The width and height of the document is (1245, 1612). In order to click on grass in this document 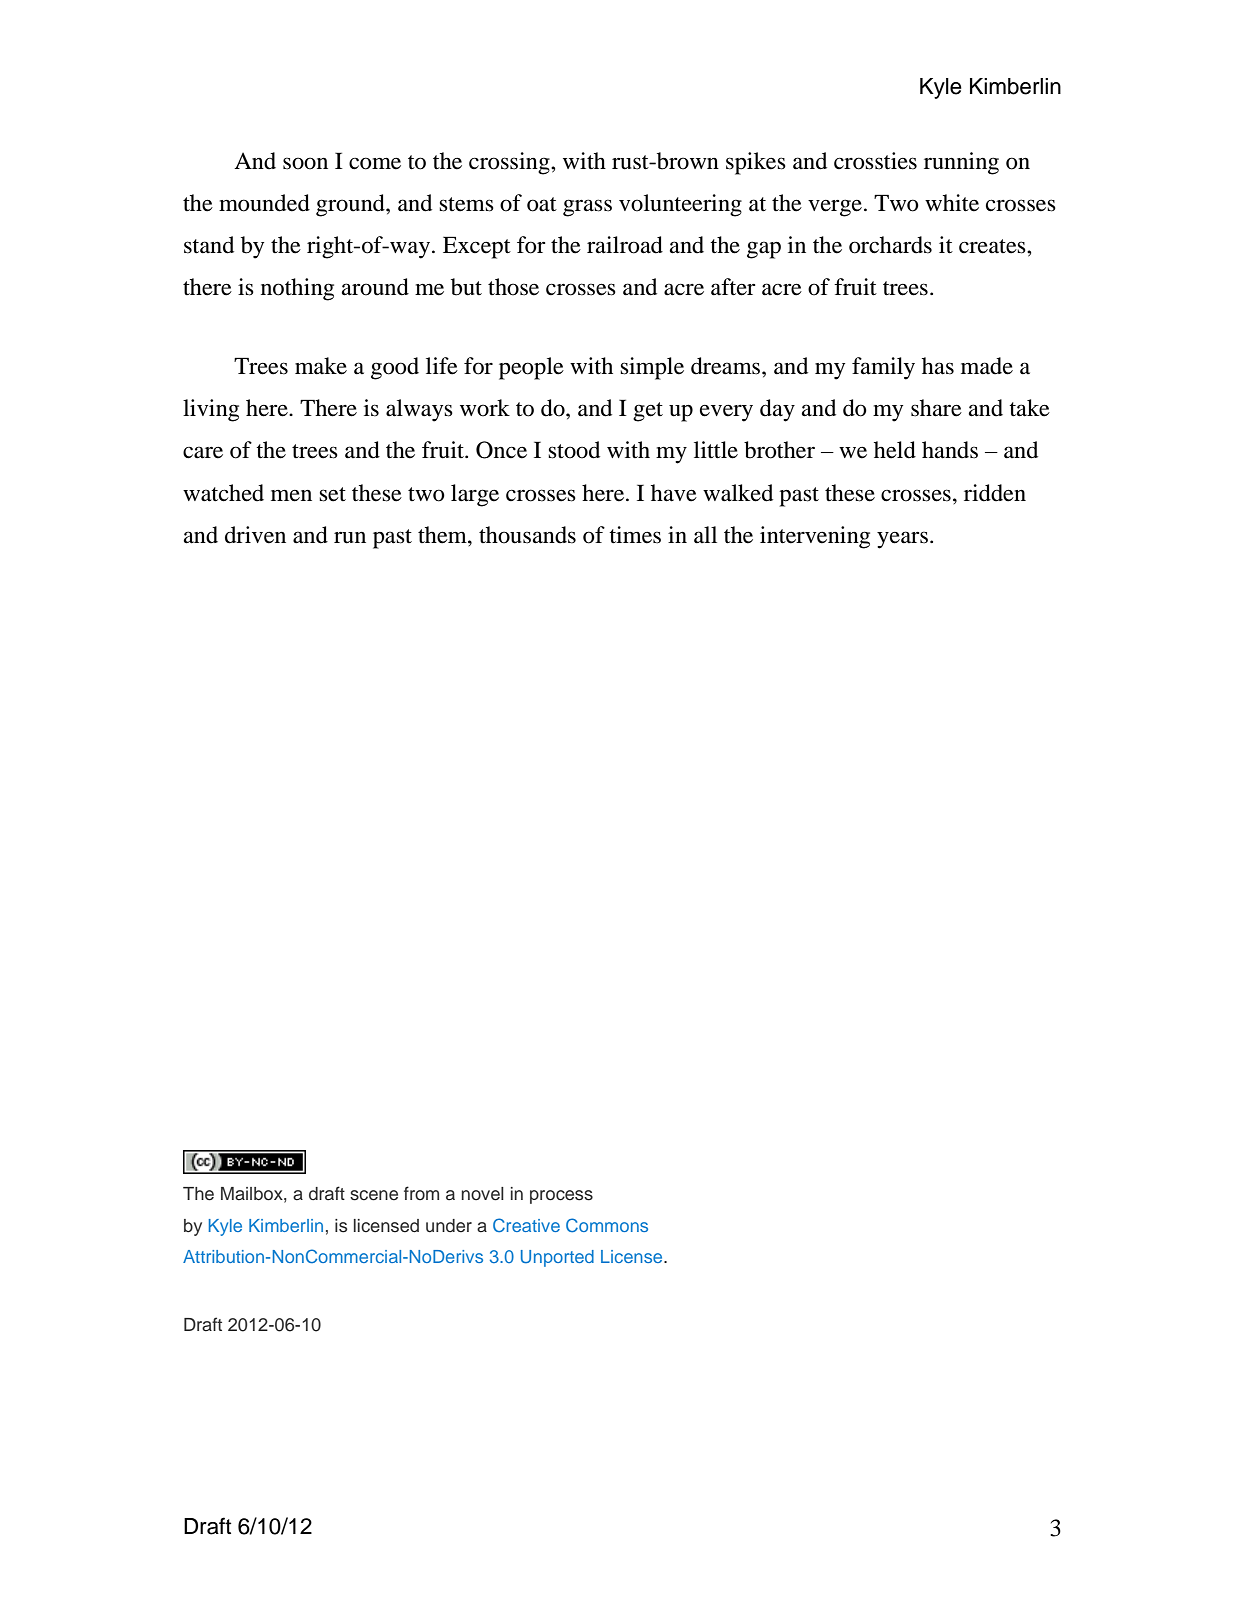, I will do `click(587, 208)`.
